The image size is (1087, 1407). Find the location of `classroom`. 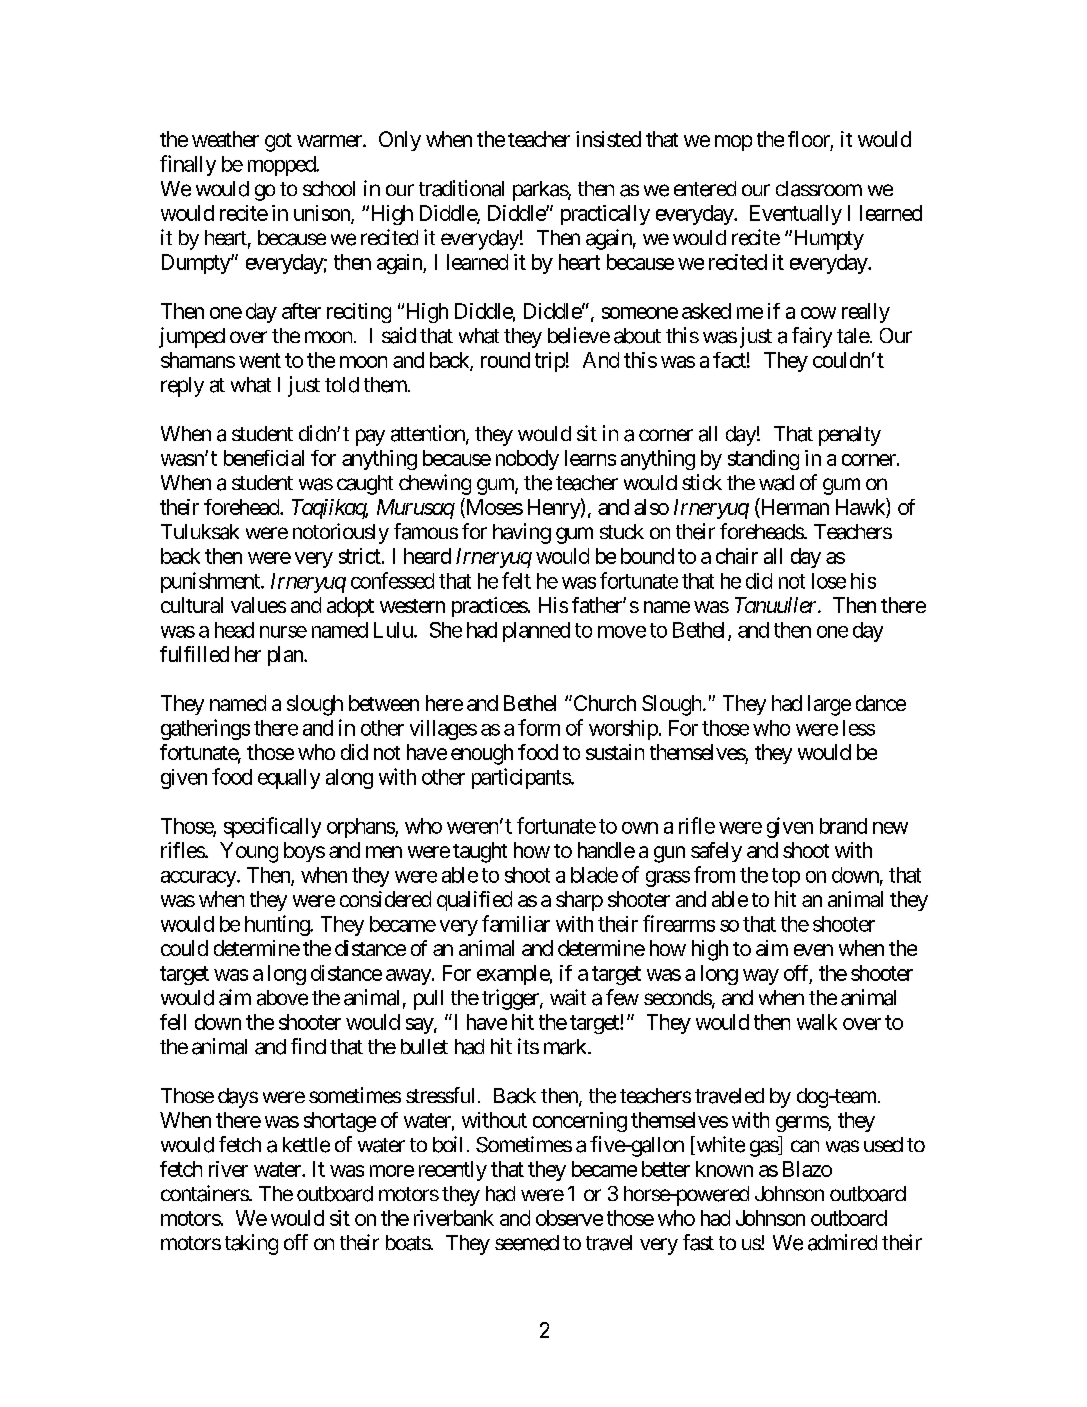

classroom is located at coordinates (819, 189).
